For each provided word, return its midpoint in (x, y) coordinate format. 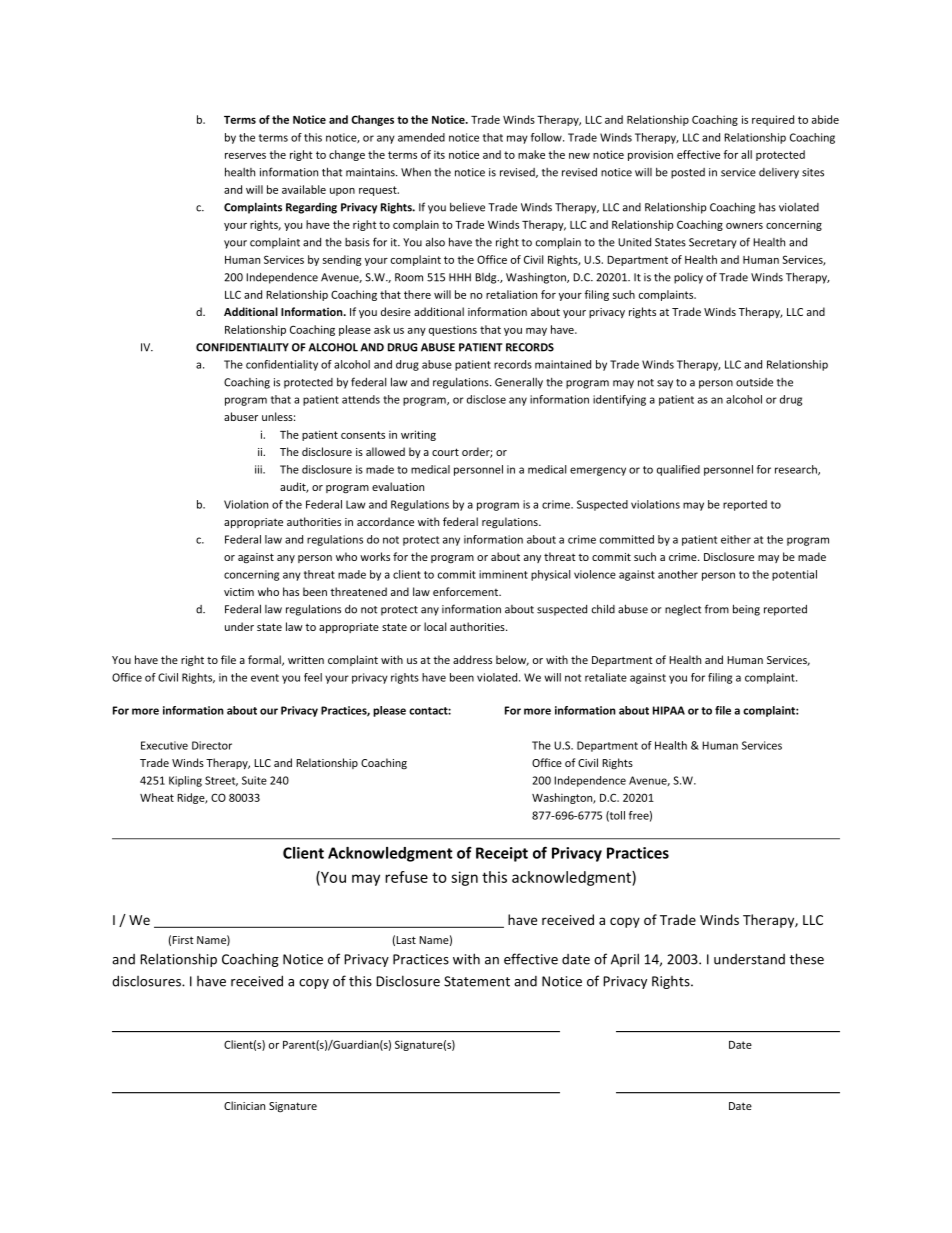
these (806, 959)
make (531, 154)
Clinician (244, 1105)
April (625, 960)
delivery (779, 173)
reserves (245, 156)
